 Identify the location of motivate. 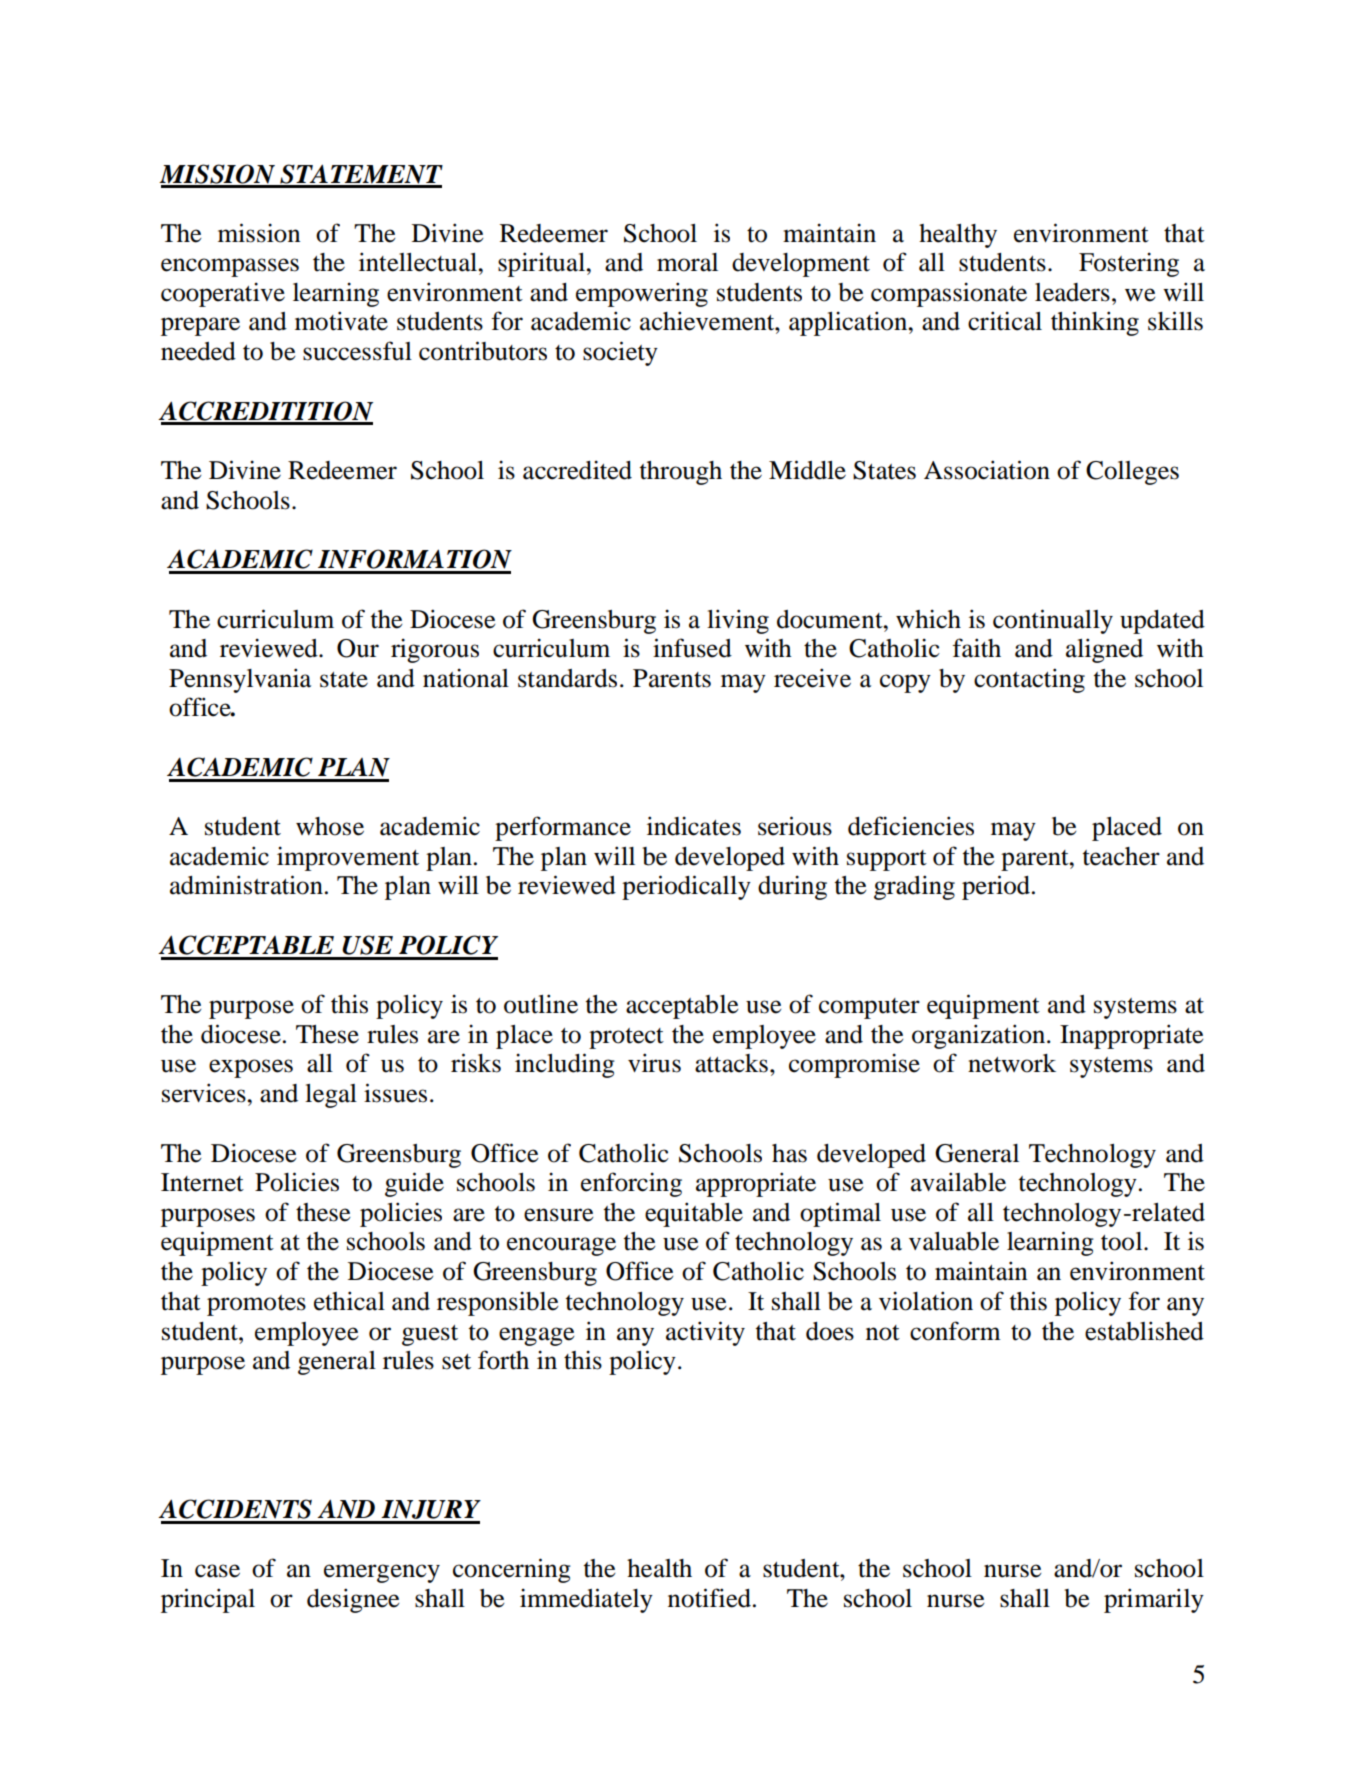
(341, 321).
